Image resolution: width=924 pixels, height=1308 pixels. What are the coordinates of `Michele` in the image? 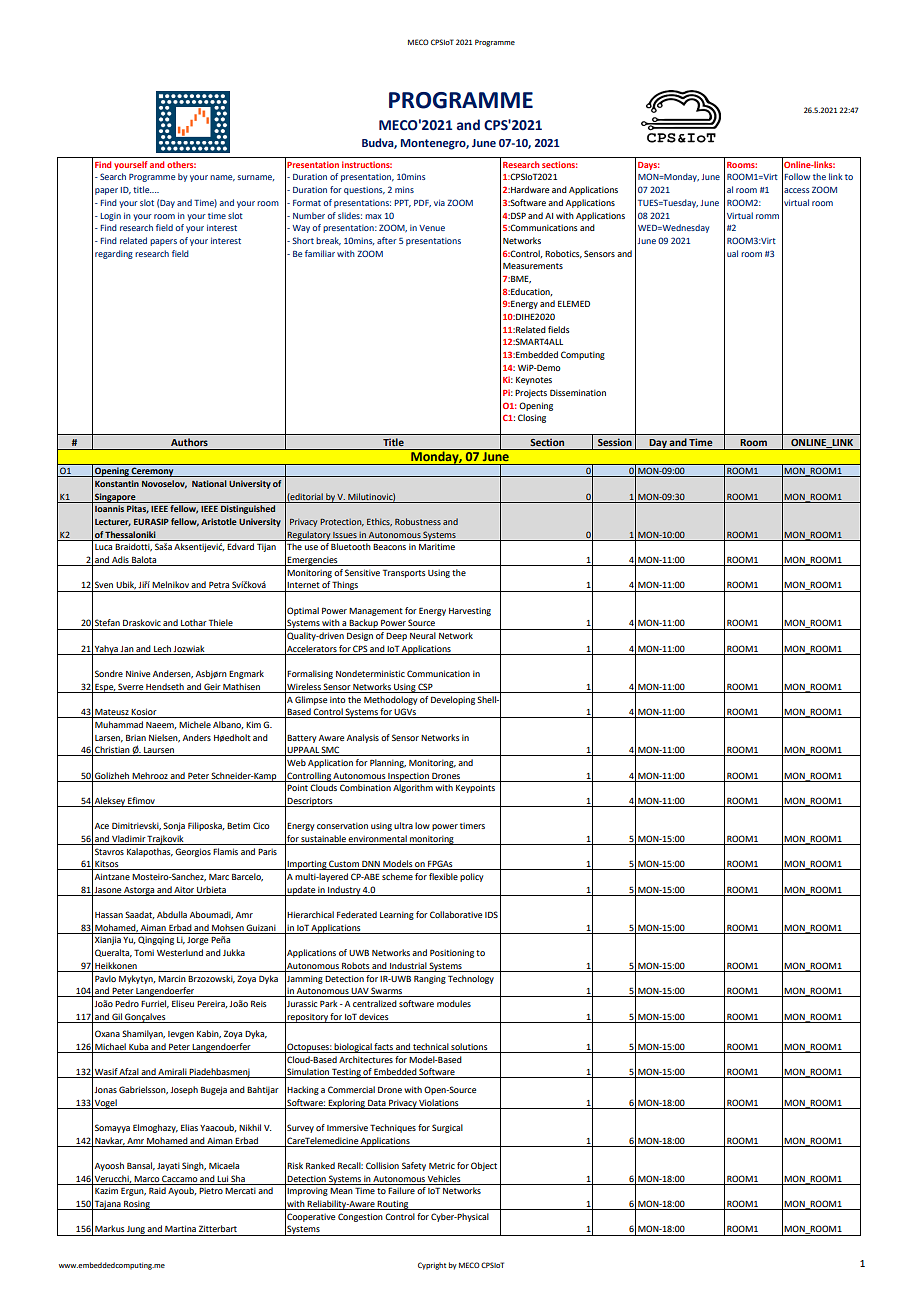 It's located at (195, 724).
